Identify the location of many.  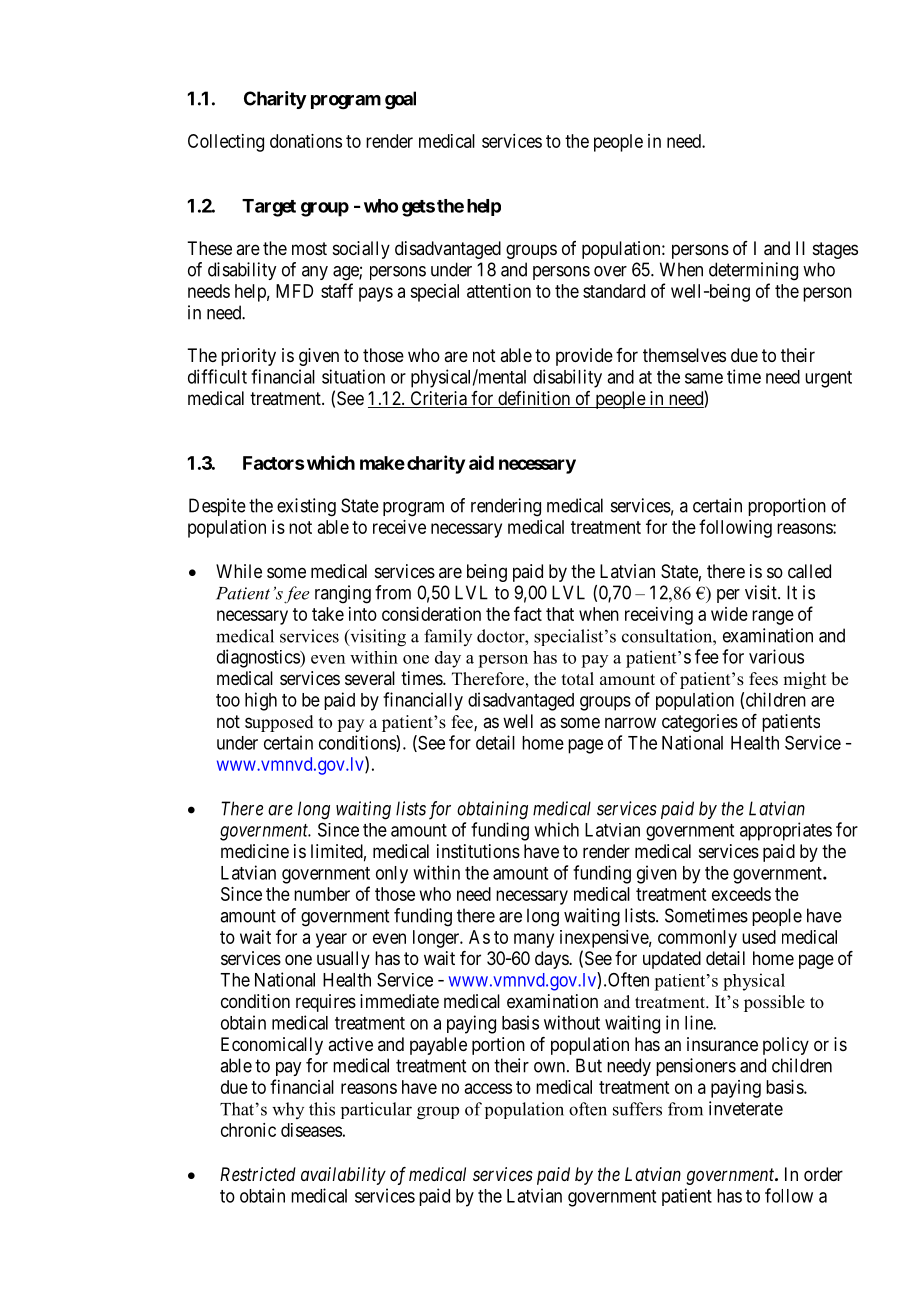
(534, 940).
